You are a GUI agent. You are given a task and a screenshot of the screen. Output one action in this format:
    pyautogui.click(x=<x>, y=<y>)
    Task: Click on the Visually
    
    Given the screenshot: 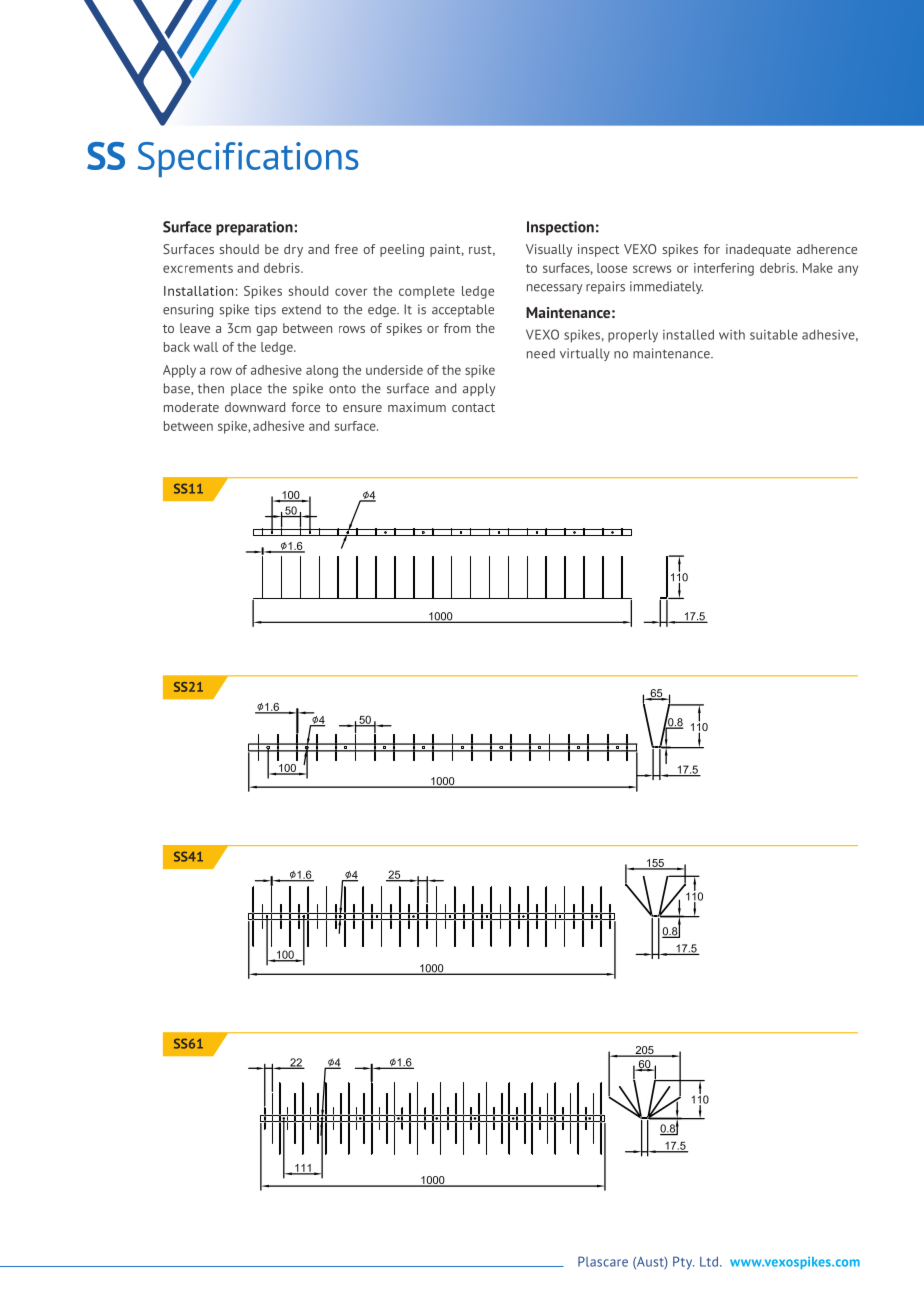 What is the action you would take?
    pyautogui.click(x=549, y=250)
